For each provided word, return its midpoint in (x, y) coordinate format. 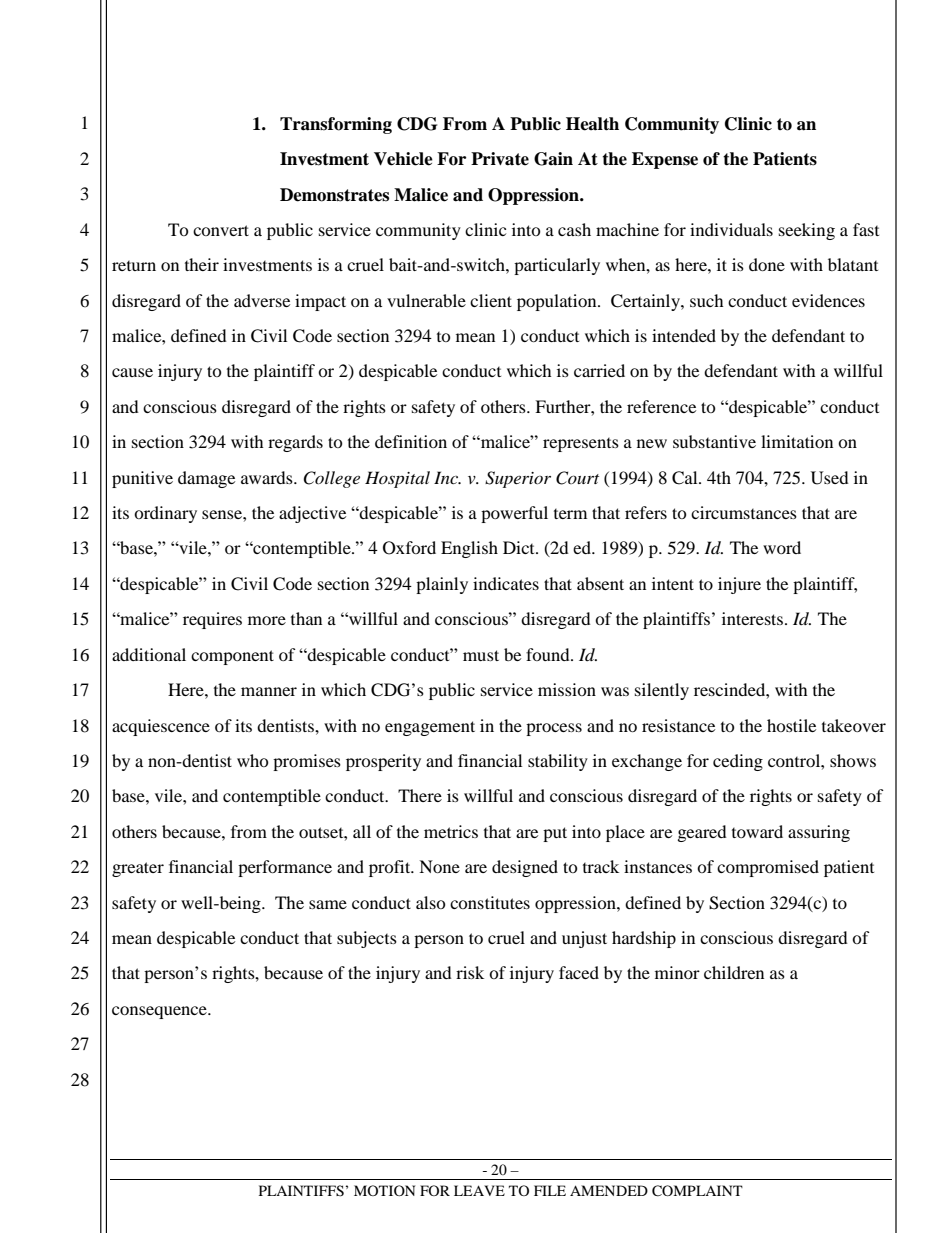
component (232, 657)
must (481, 655)
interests (752, 618)
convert (221, 230)
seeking (807, 231)
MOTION (384, 1190)
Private (500, 159)
